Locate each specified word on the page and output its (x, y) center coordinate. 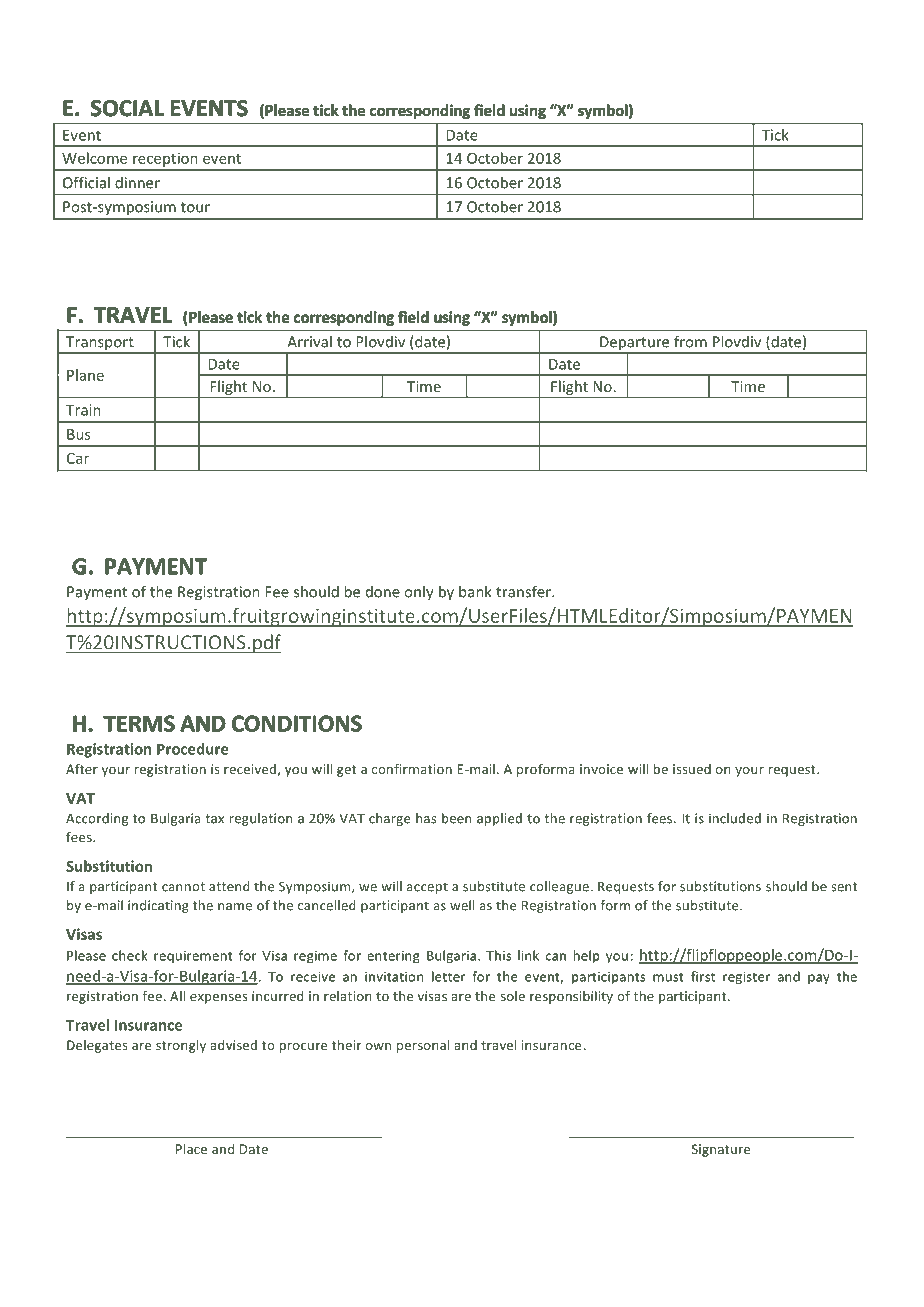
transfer (524, 591)
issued (692, 769)
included (735, 818)
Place (191, 1149)
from (690, 341)
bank (475, 591)
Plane (85, 375)
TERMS (139, 723)
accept (427, 888)
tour (195, 207)
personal (423, 1046)
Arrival (309, 342)
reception (165, 160)
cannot (183, 887)
